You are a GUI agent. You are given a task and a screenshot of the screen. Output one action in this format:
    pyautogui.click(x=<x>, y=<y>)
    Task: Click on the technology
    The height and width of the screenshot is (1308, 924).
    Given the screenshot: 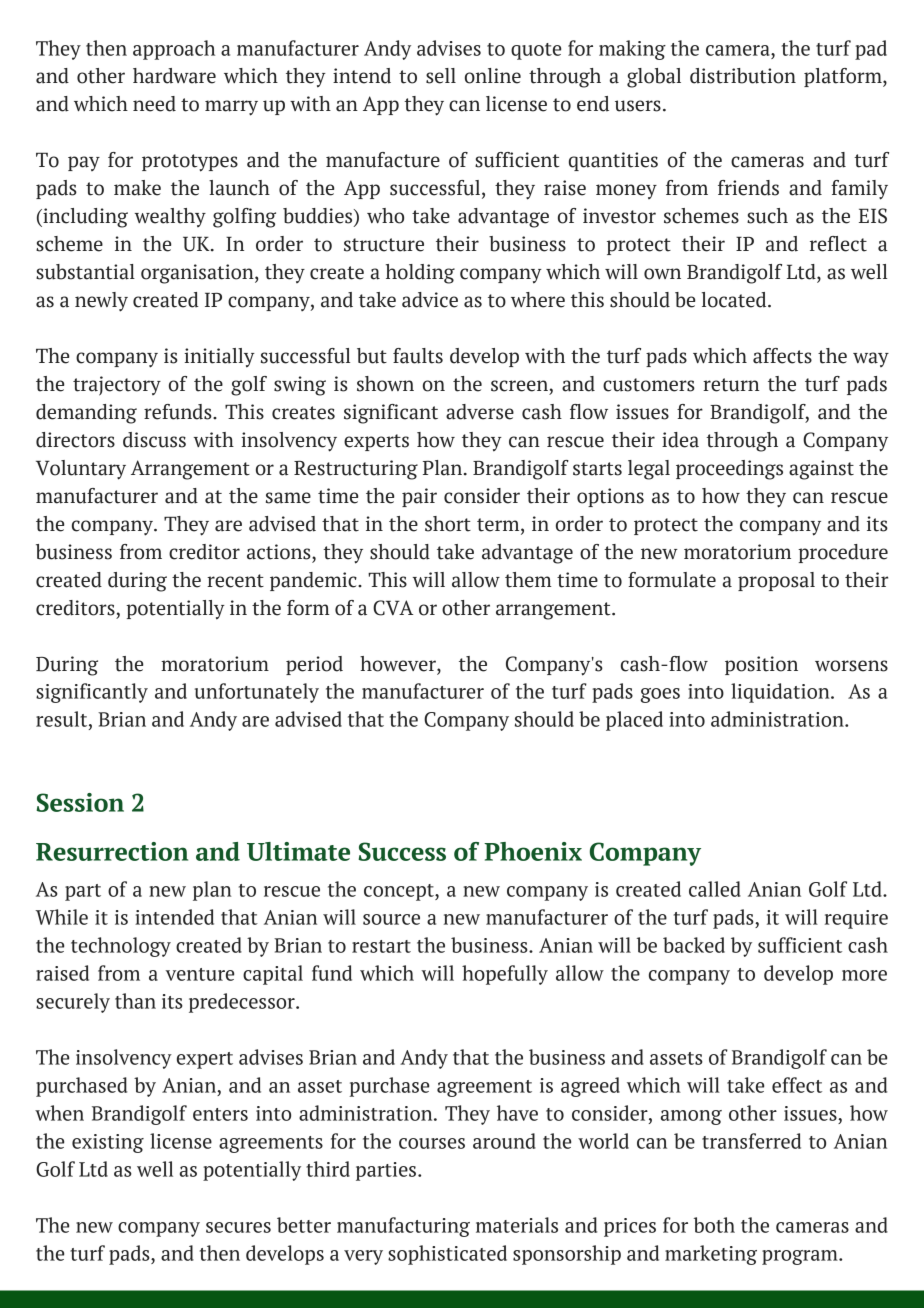 What is the action you would take?
    pyautogui.click(x=121, y=947)
